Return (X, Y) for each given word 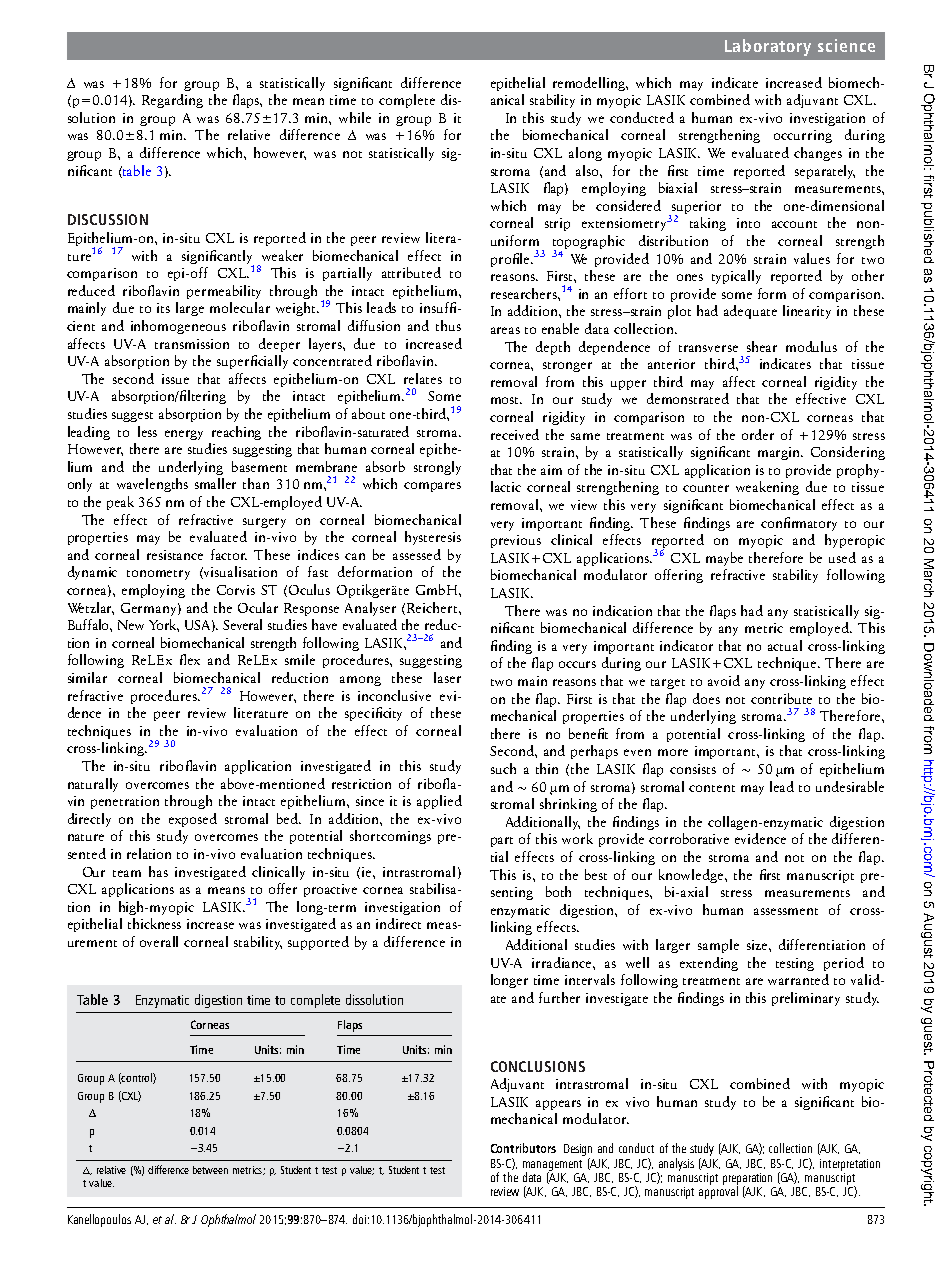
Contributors (523, 1148)
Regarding (172, 101)
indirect (398, 923)
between (210, 1170)
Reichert (433, 607)
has (158, 871)
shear (762, 346)
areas (505, 330)
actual (785, 645)
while (355, 117)
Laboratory (768, 47)
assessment (786, 911)
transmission (192, 344)
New (131, 625)
